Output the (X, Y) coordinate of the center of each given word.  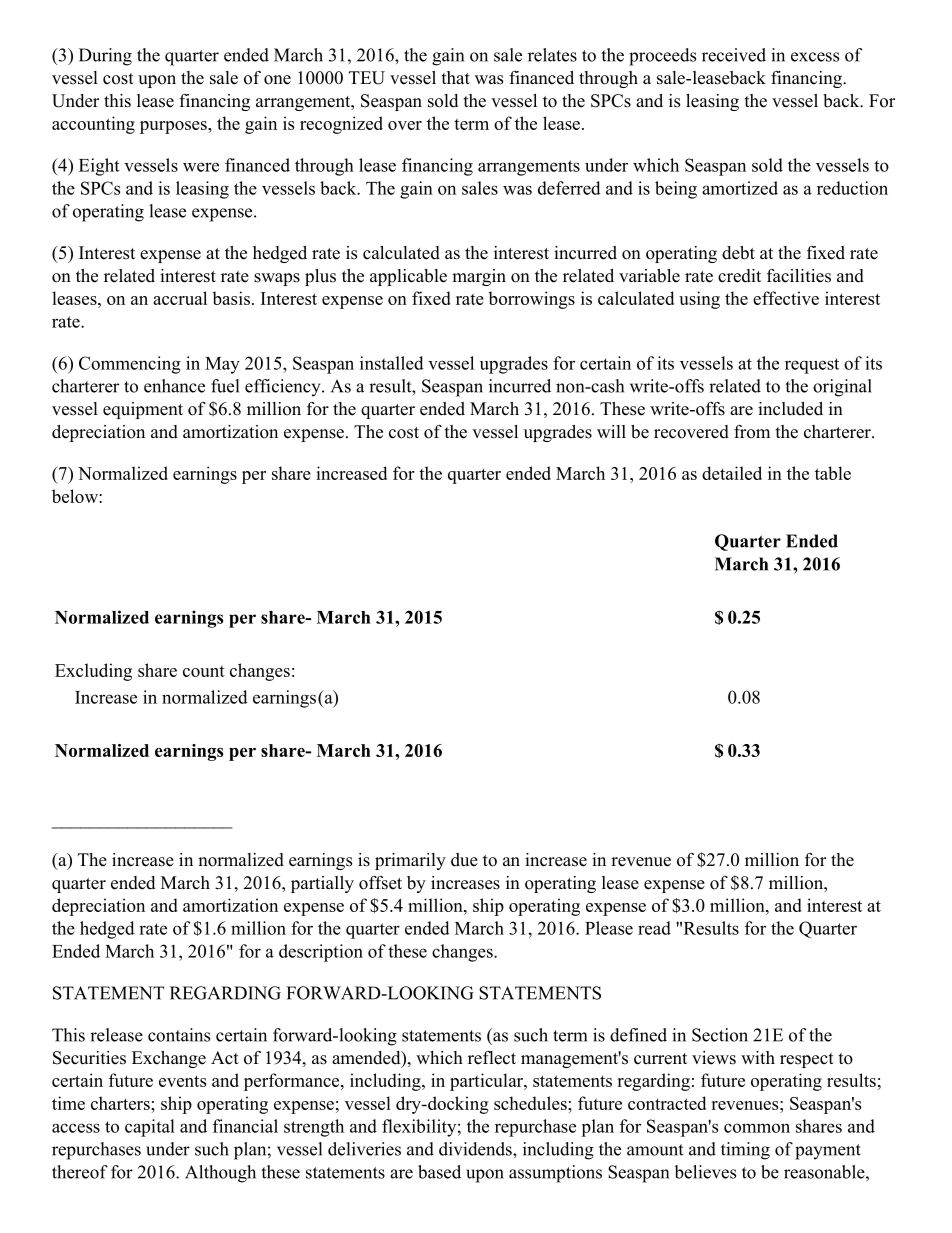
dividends (476, 1149)
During (105, 57)
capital (150, 1128)
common (757, 1128)
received (734, 55)
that (456, 77)
